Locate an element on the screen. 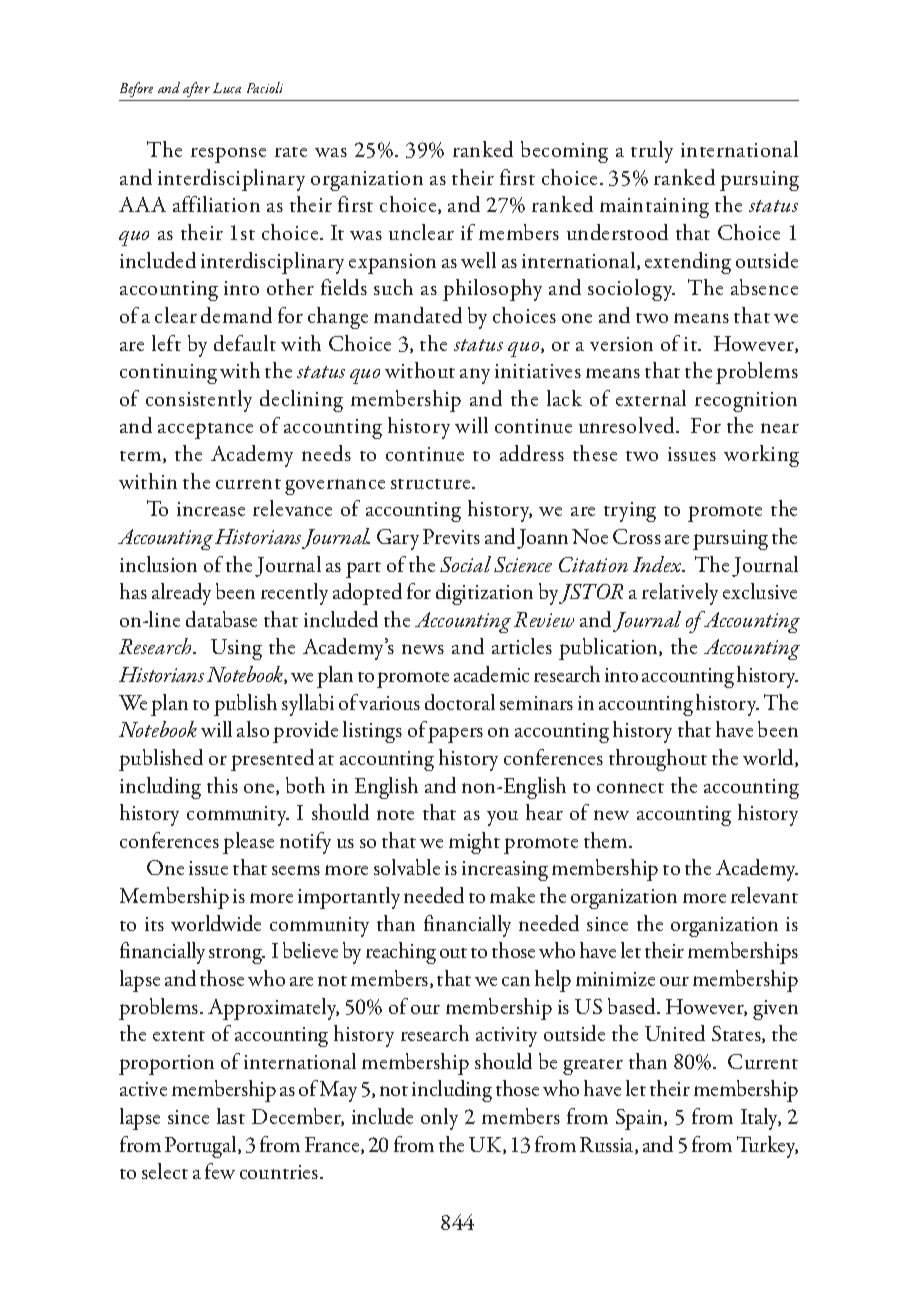 The width and height of the screenshot is (924, 1305). working is located at coordinates (761, 456).
